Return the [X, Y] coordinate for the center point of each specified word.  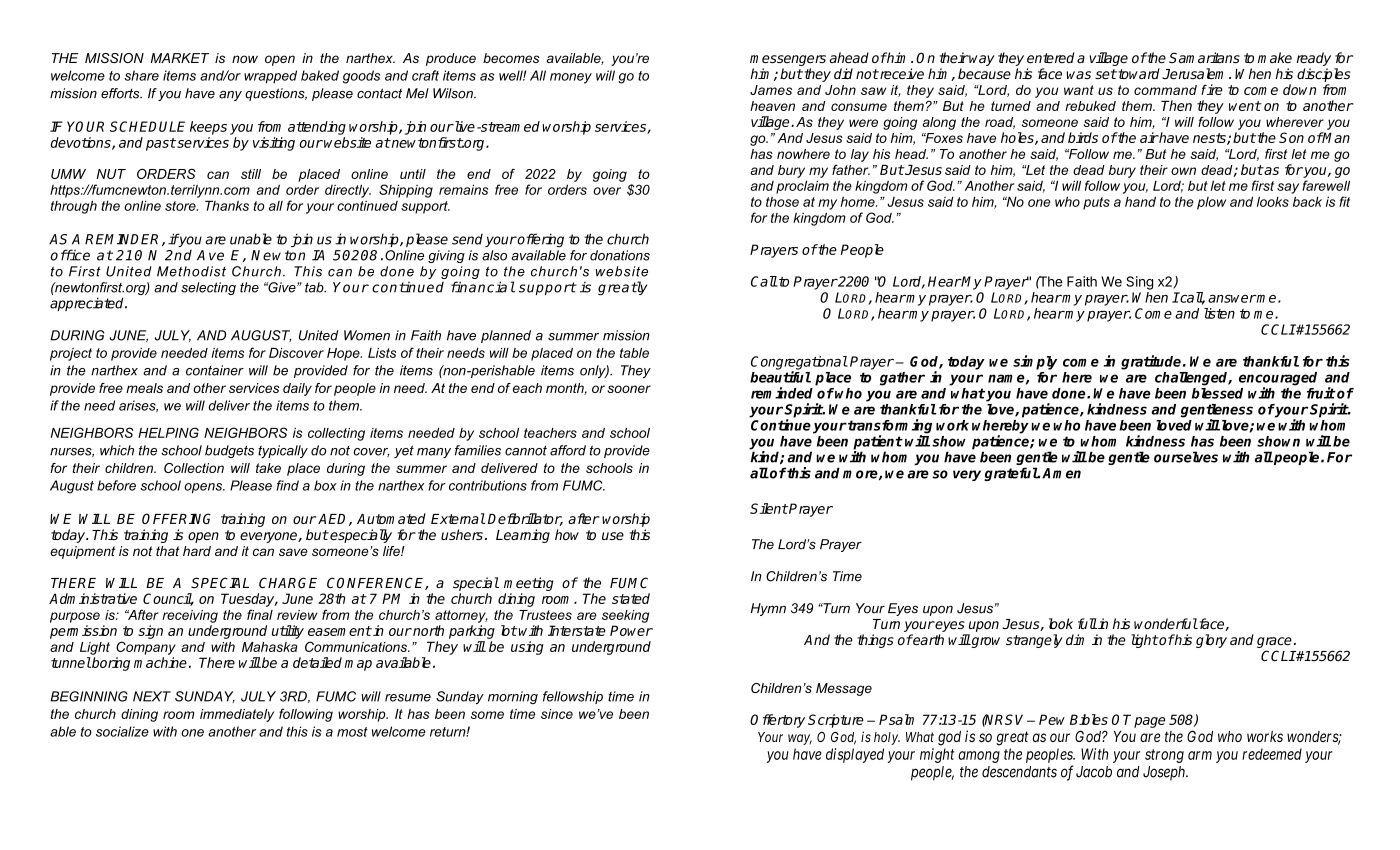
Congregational [799, 364]
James [771, 90]
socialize [122, 731]
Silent [769, 508]
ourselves [1186, 457]
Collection [194, 468]
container [215, 370]
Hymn [768, 609]
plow [1211, 203]
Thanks [227, 205]
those [782, 202]
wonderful [1166, 623]
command [1165, 90]
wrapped [270, 77]
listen [1219, 313]
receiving [190, 616]
